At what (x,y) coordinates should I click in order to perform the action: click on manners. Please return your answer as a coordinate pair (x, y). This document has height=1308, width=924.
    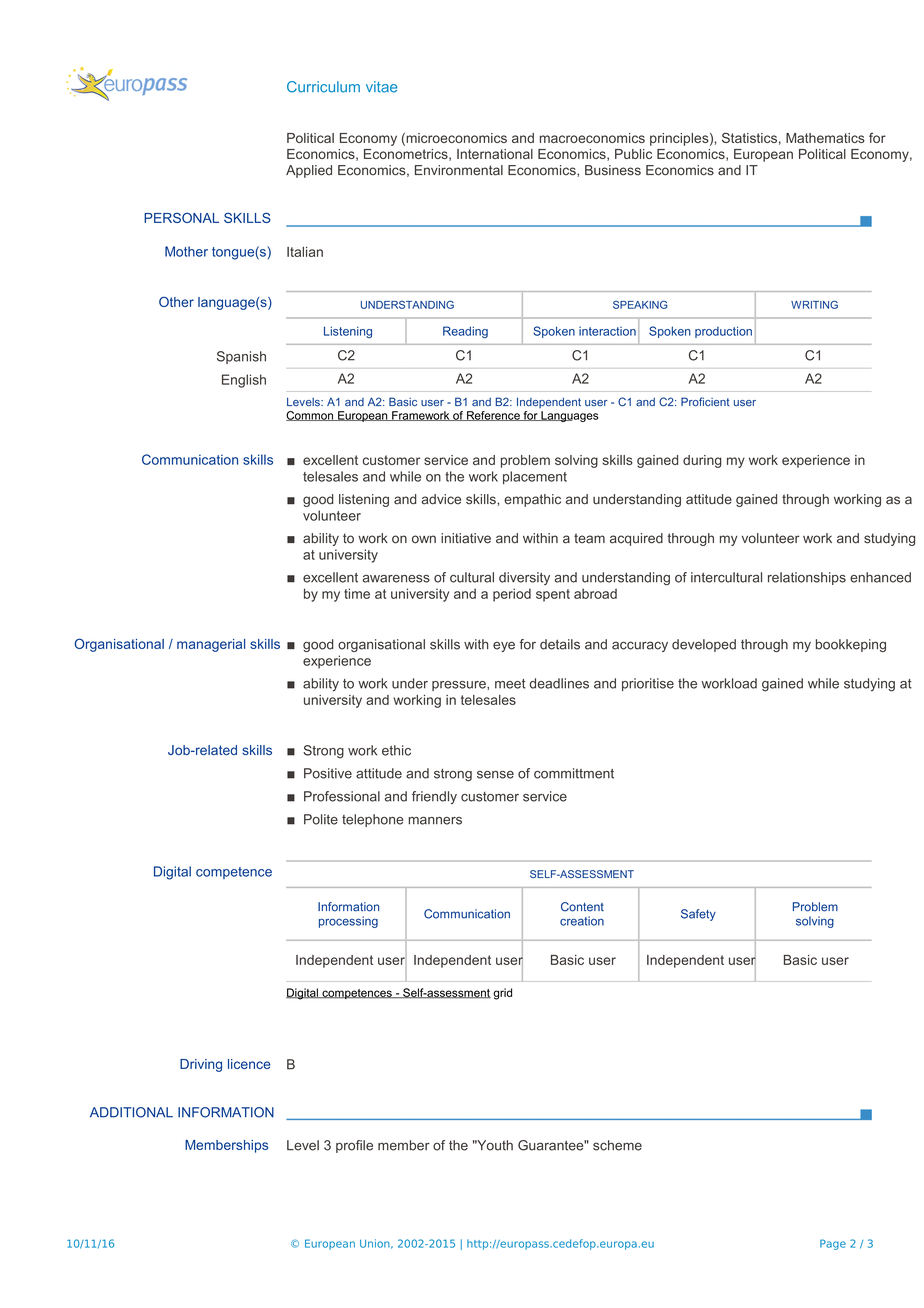
    Looking at the image, I should click on (435, 821).
